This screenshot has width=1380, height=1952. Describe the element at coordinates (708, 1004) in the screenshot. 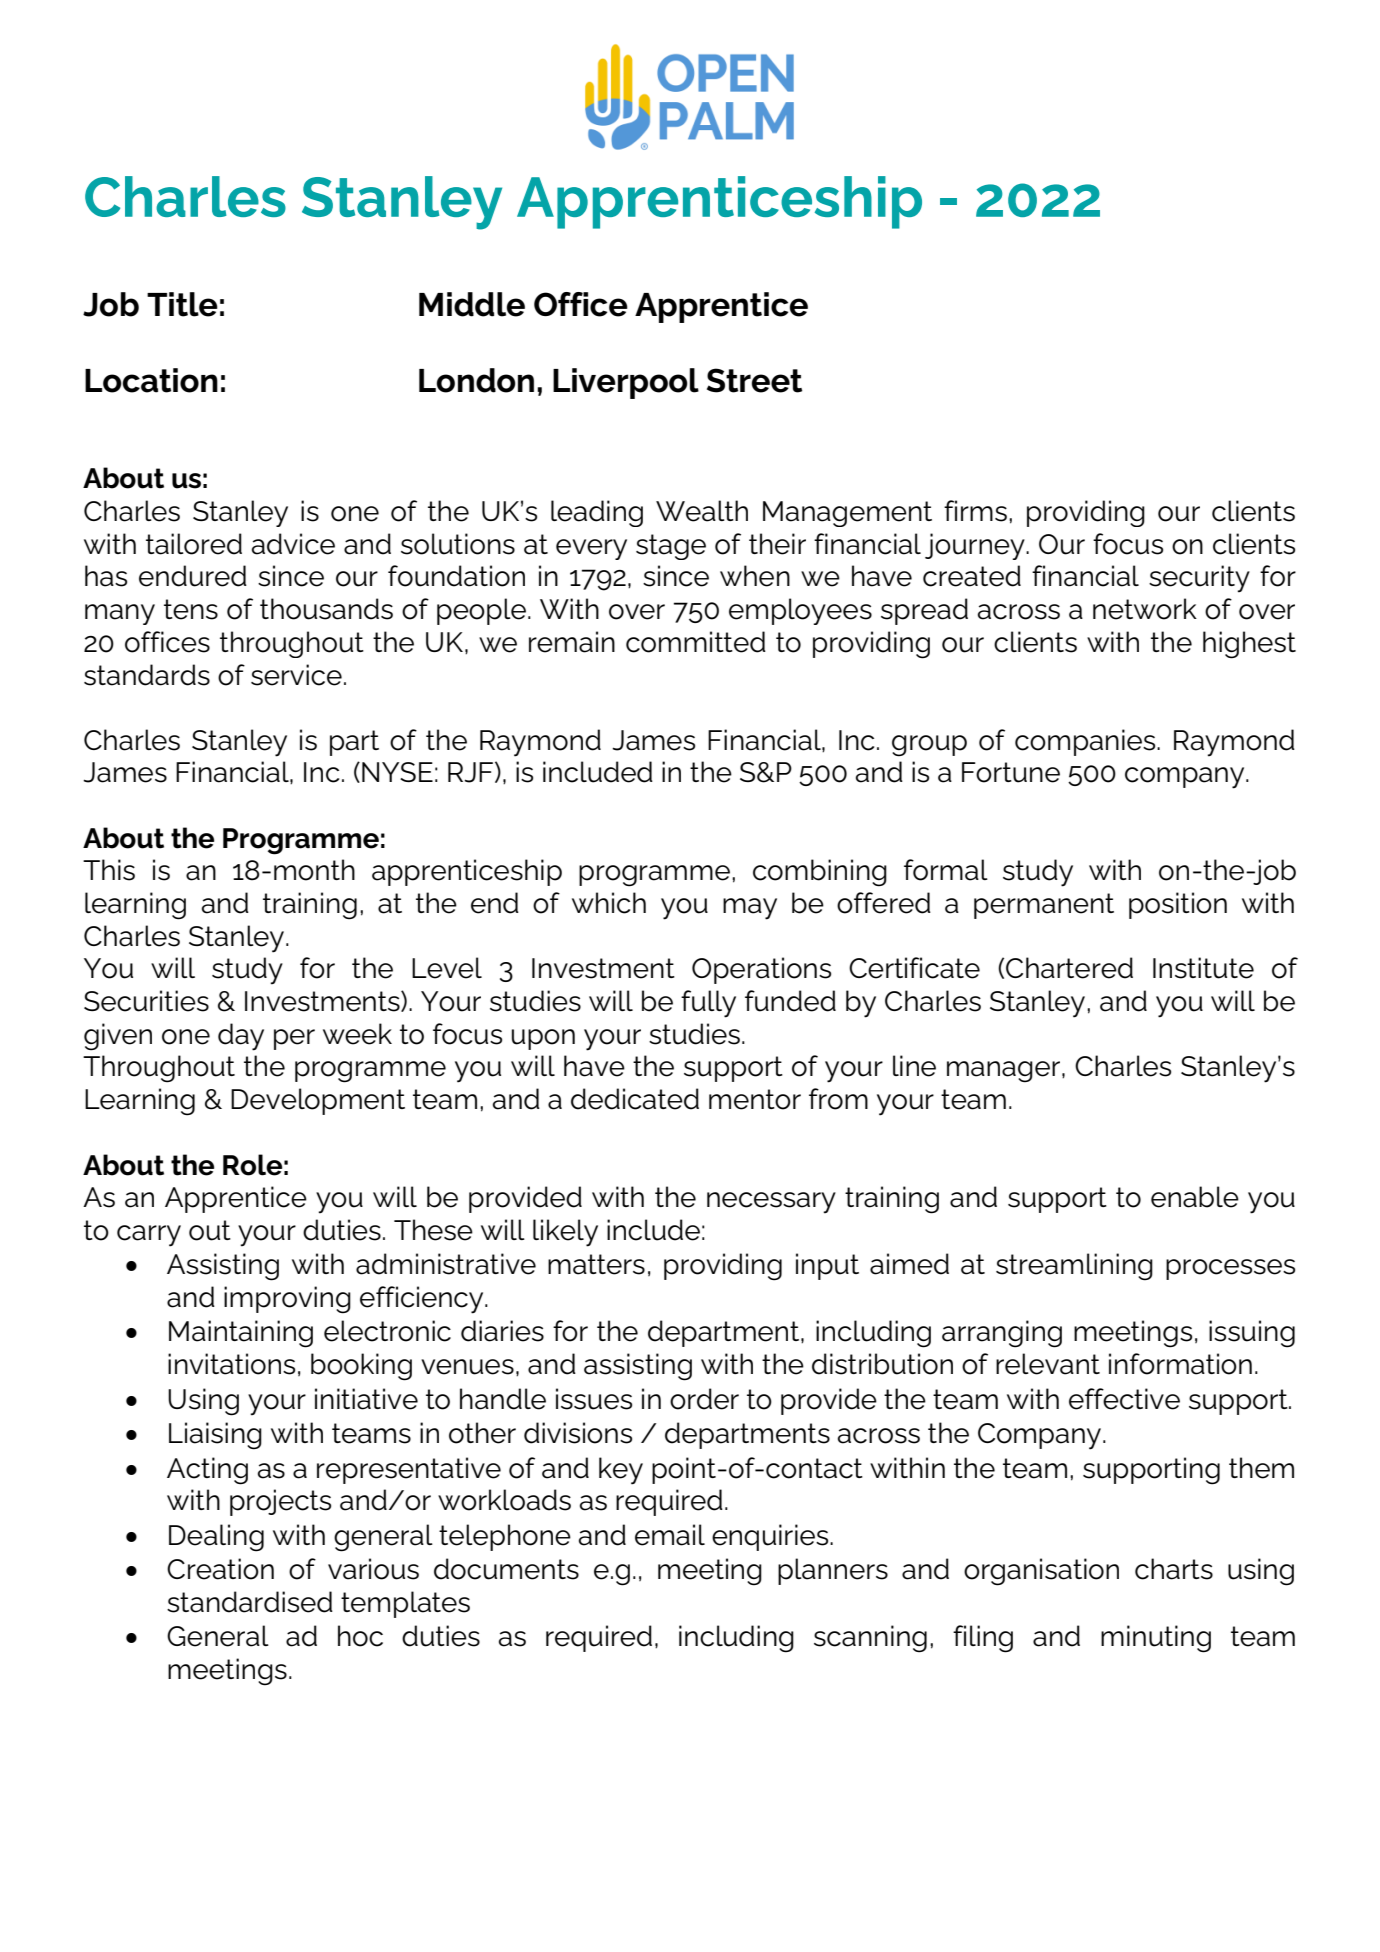

I see `fully` at that location.
